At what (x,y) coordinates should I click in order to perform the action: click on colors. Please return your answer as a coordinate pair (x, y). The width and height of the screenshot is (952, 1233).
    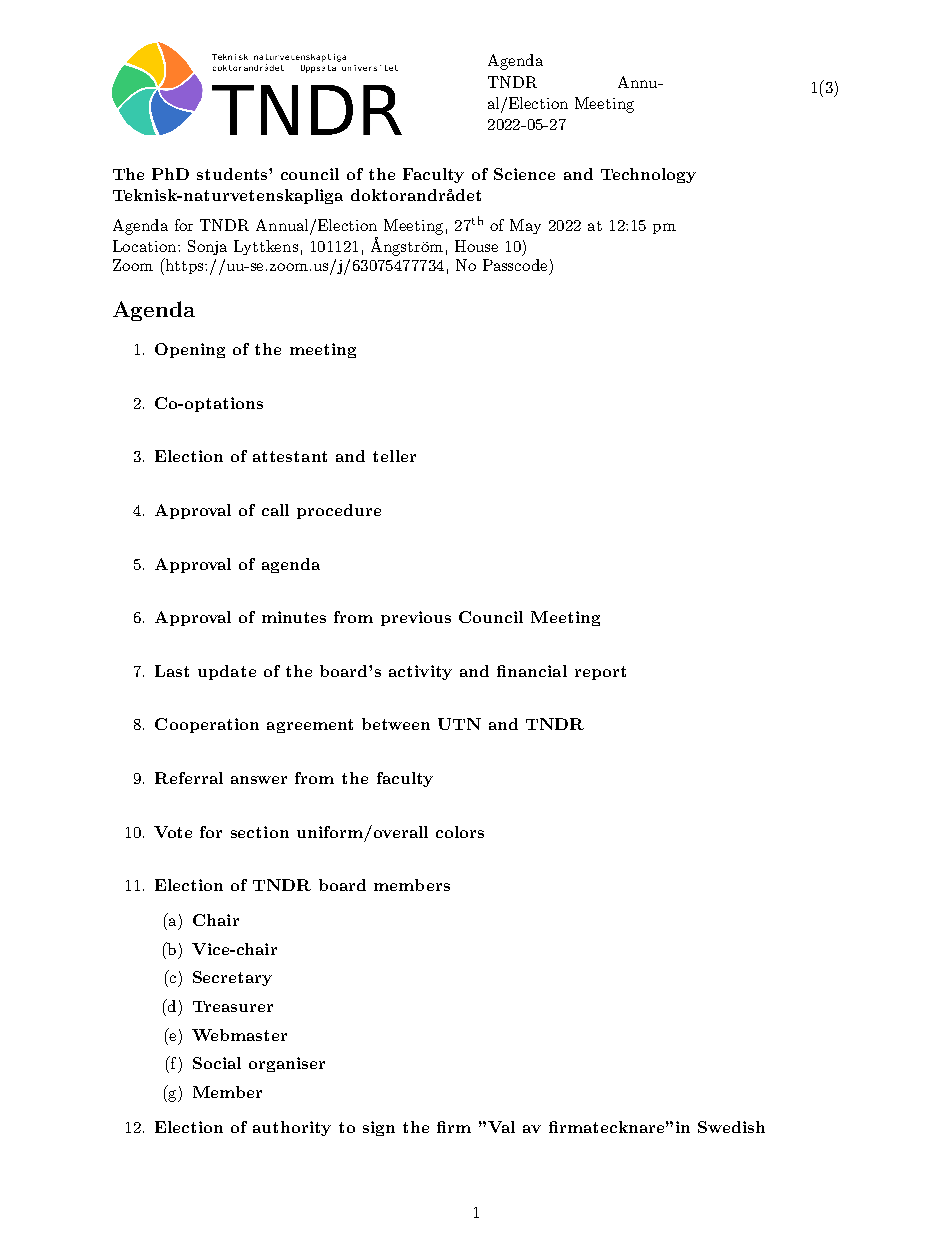
    Looking at the image, I should click on (460, 832).
